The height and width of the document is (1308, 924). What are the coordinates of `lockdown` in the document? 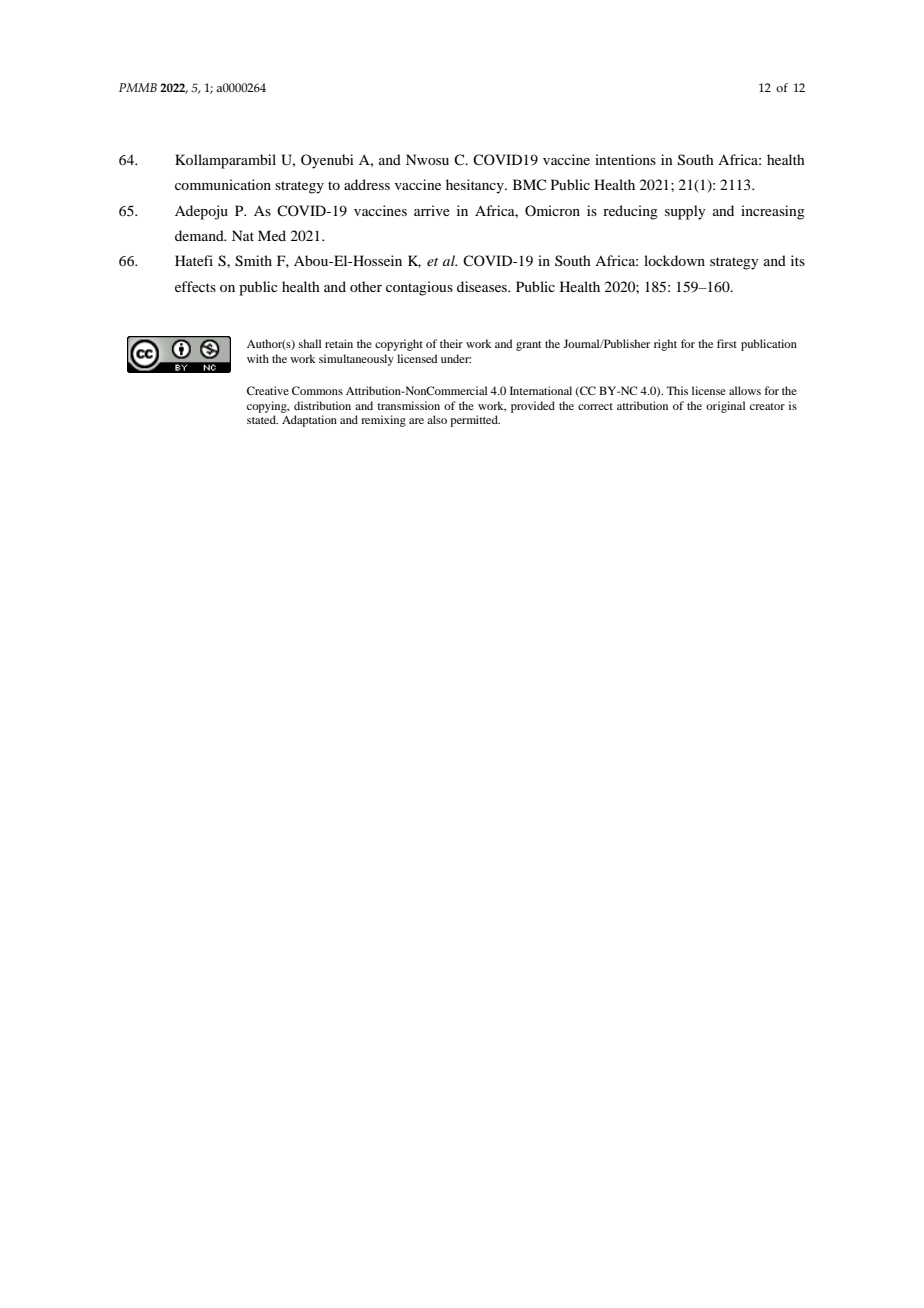 It's located at (674, 260).
